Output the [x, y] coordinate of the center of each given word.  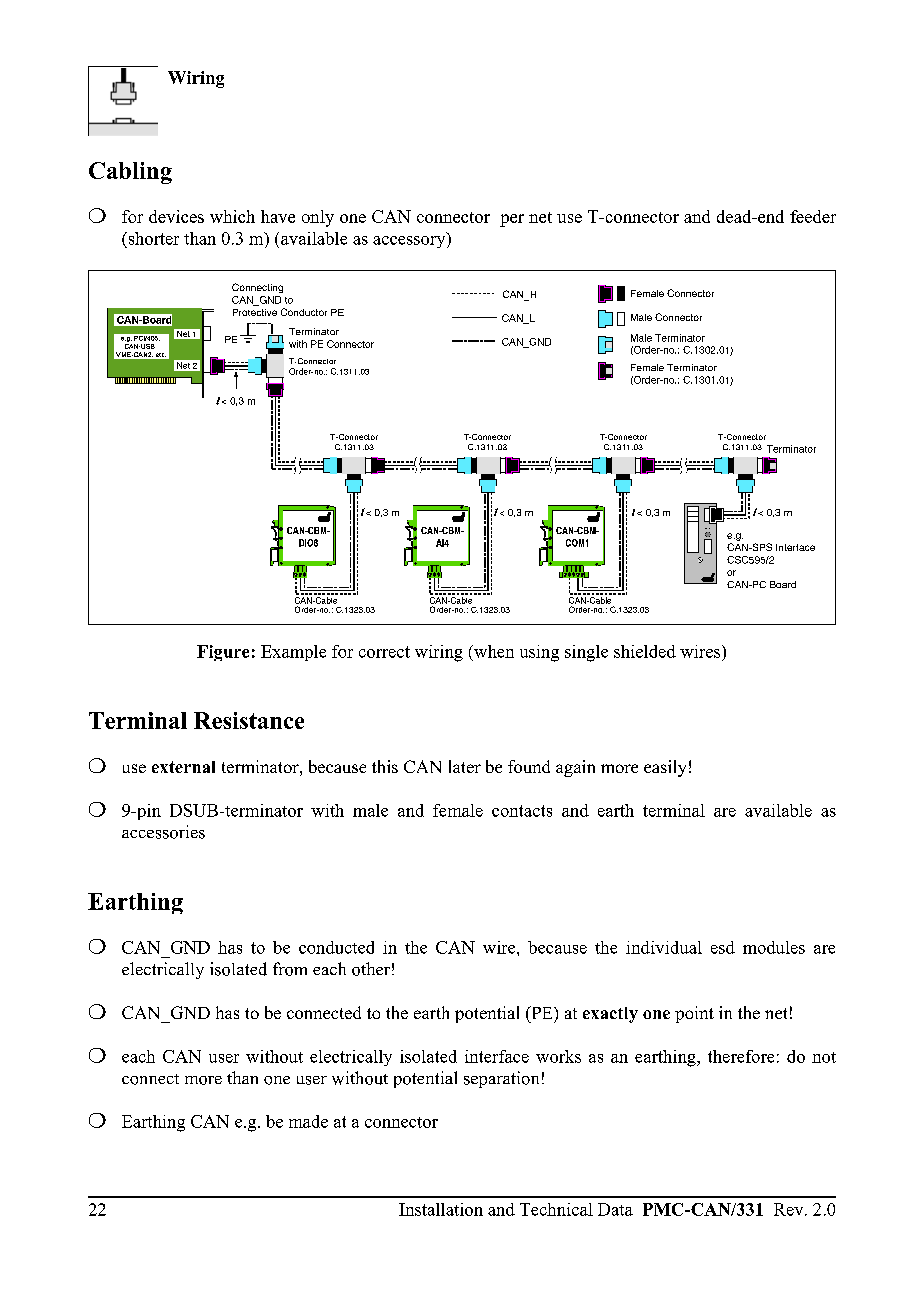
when [493, 651]
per [512, 220]
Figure [223, 653]
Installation [441, 1209]
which [232, 216]
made [308, 1121]
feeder [813, 216]
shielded [645, 651]
